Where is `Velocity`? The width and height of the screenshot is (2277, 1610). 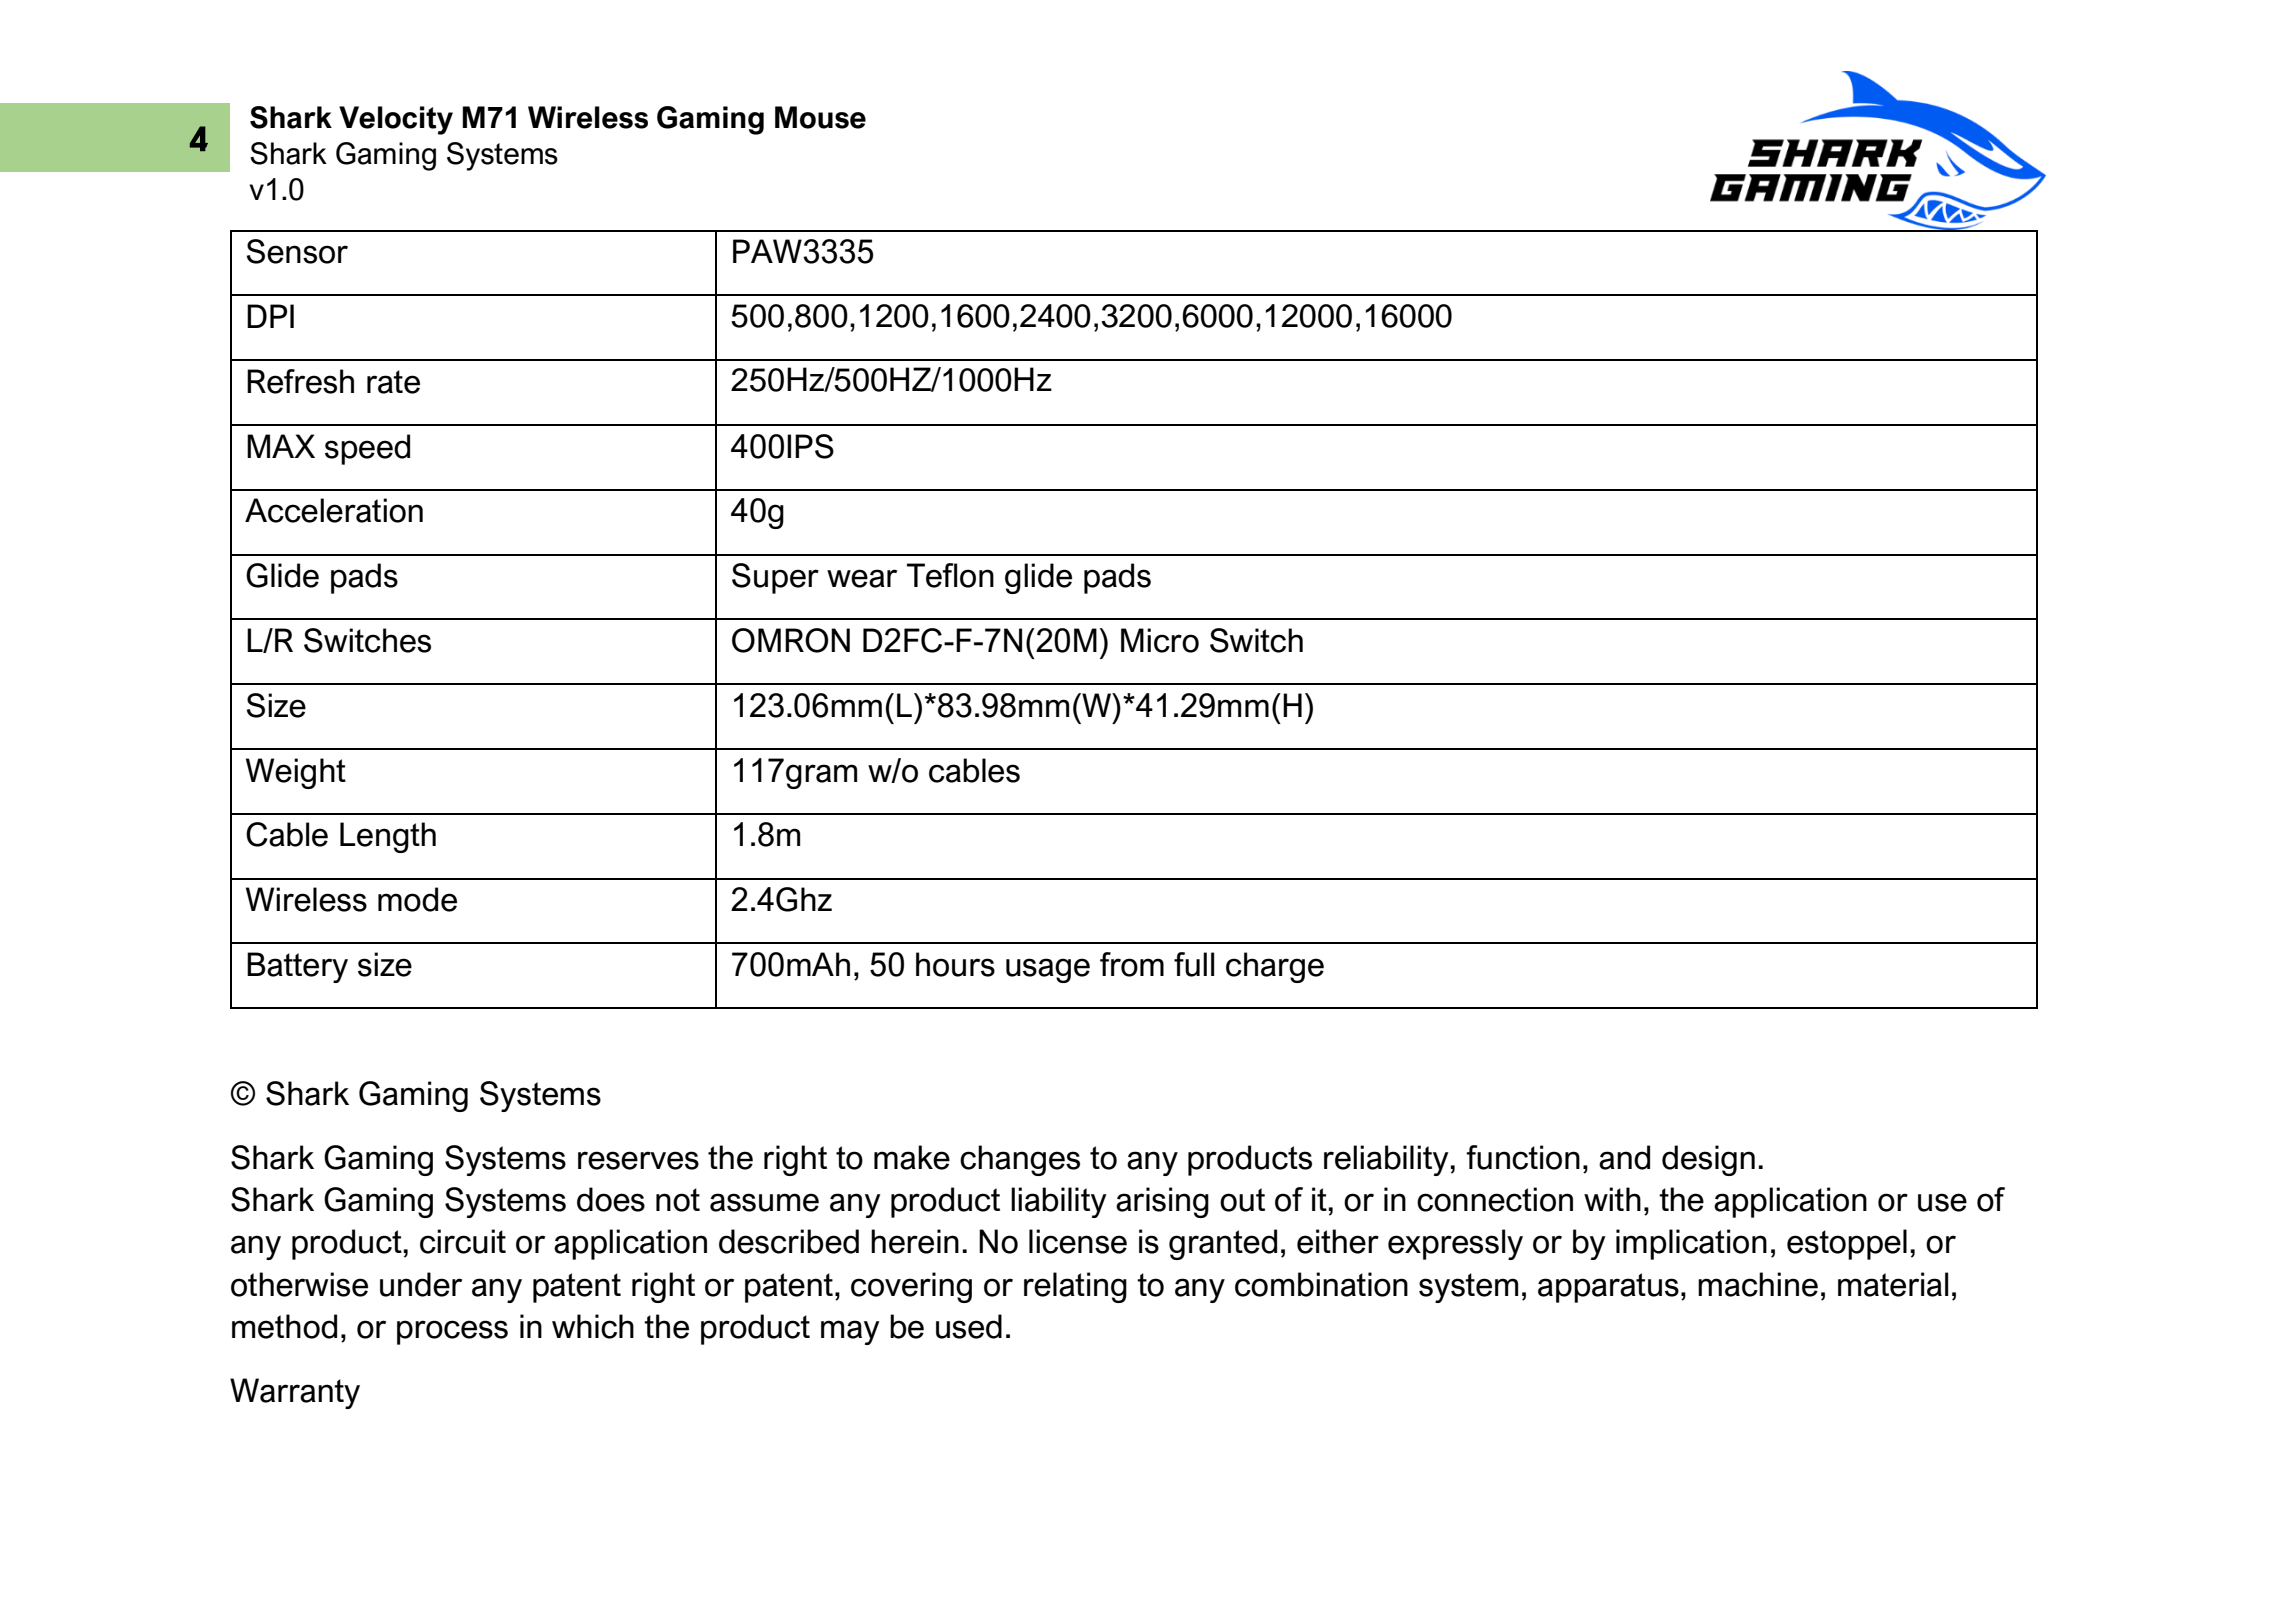 Velocity is located at coordinates (396, 120).
